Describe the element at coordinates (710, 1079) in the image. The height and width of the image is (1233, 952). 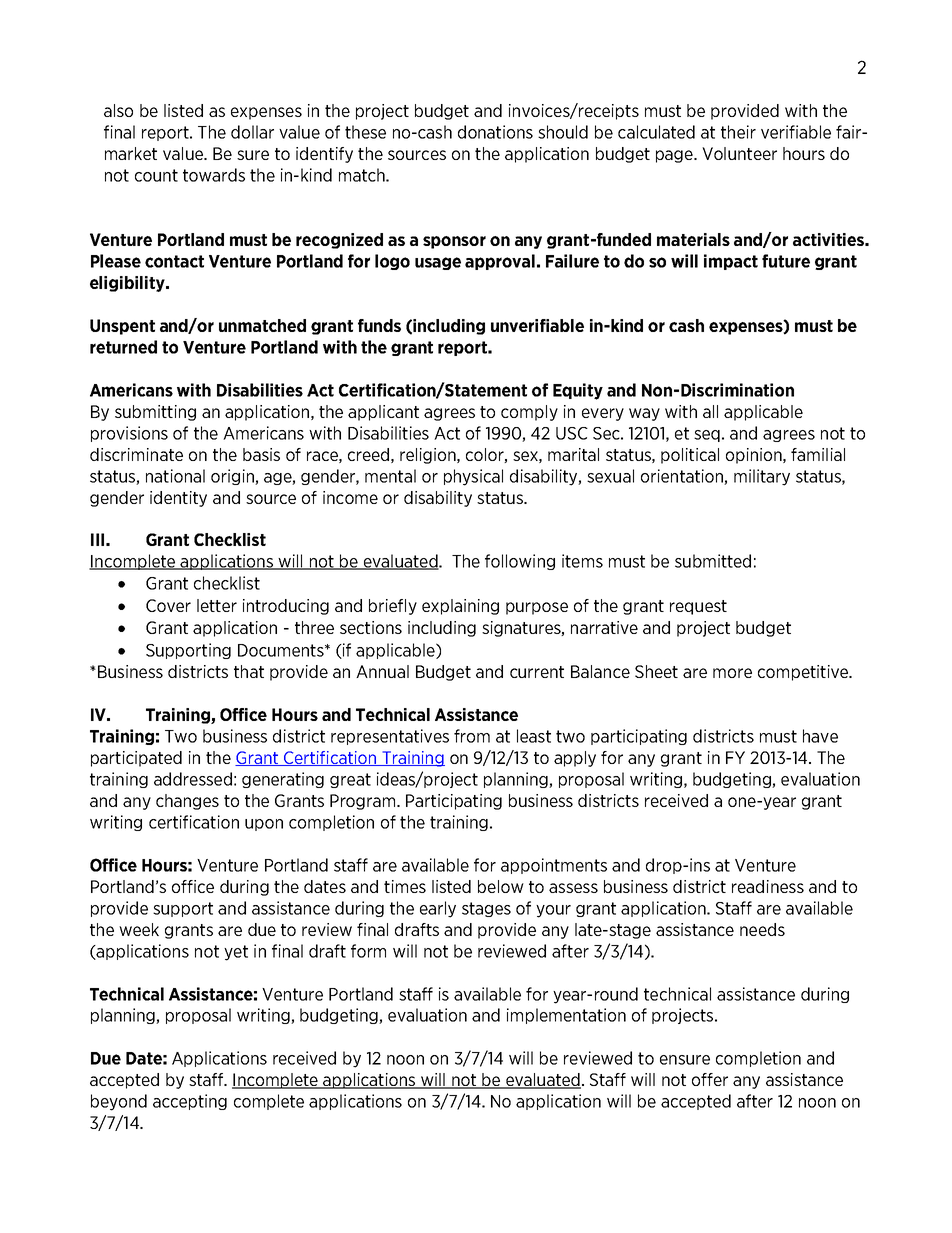
I see `offer` at that location.
